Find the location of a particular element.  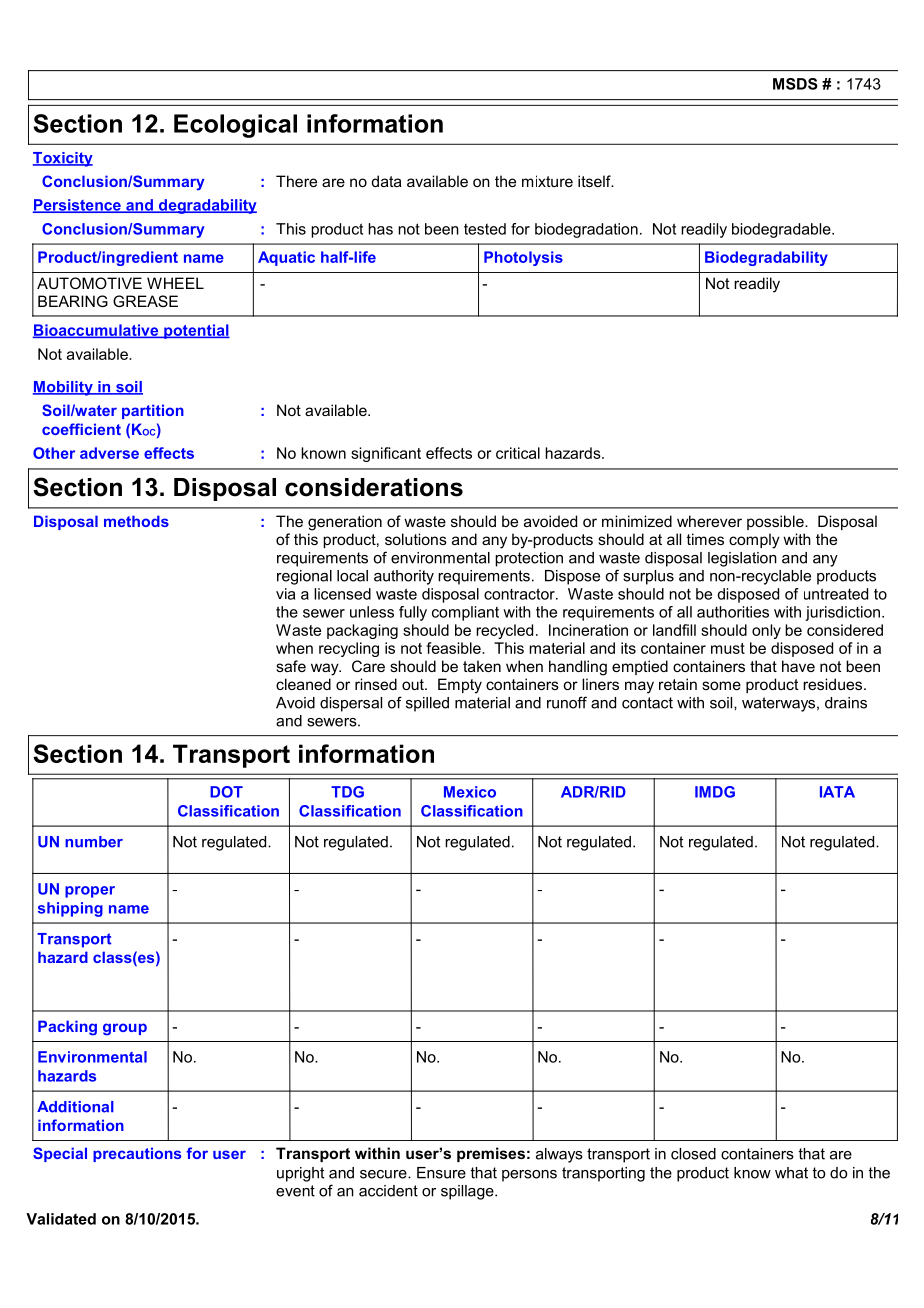

data is located at coordinates (387, 181).
